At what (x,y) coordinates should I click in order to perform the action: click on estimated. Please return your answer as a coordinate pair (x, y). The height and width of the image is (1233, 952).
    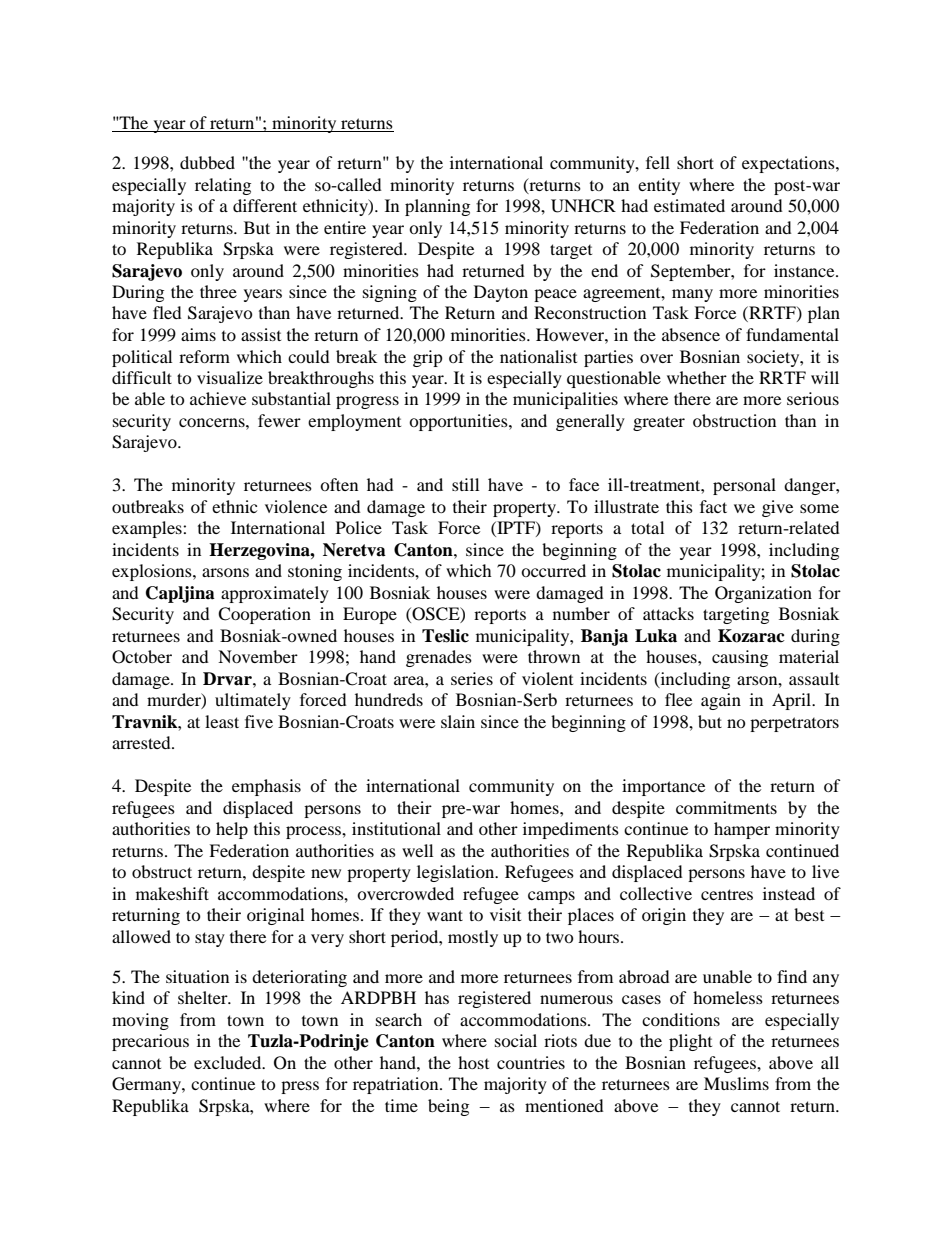
    Looking at the image, I should click on (689, 205).
